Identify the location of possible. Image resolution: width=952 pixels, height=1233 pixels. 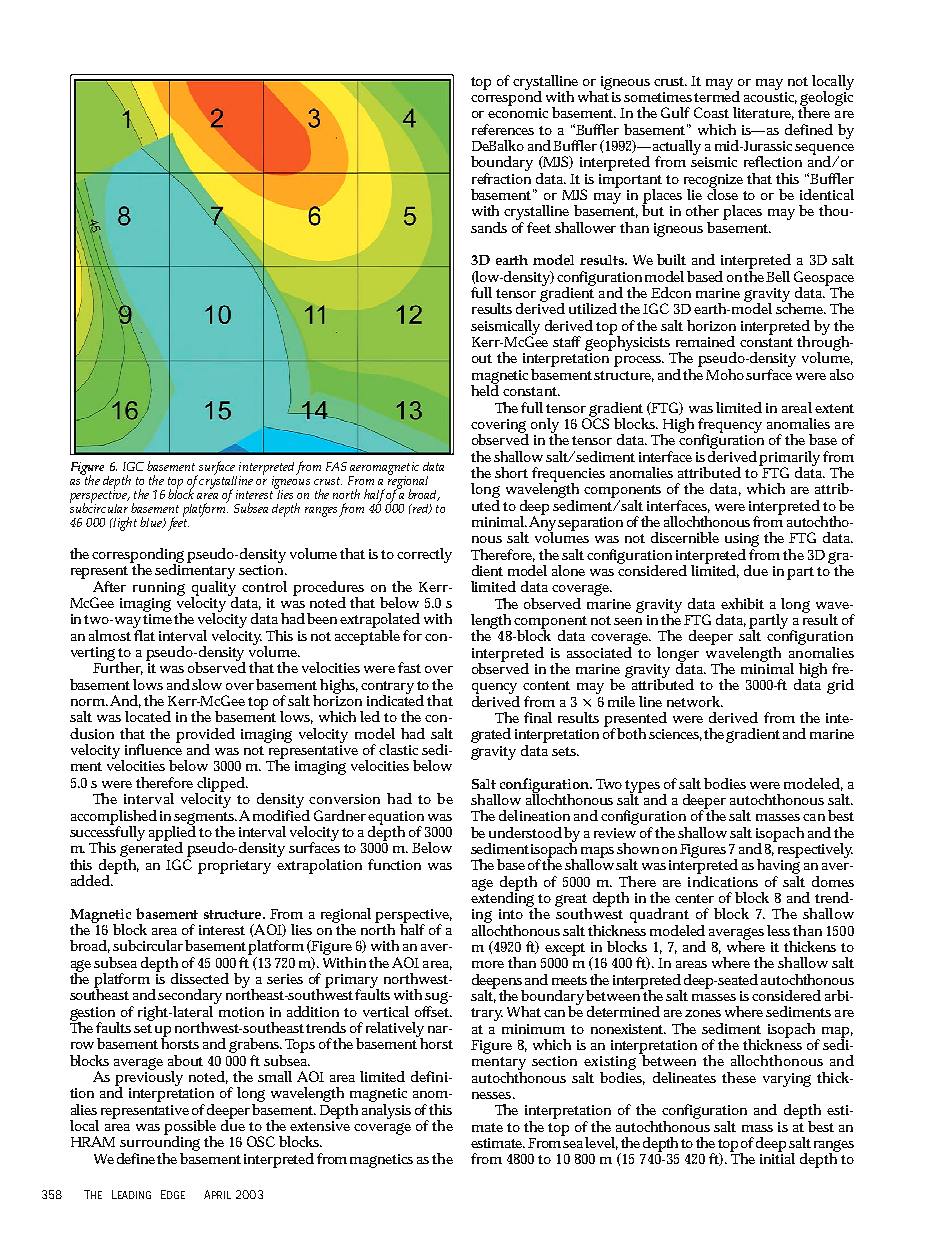
(190, 1128).
